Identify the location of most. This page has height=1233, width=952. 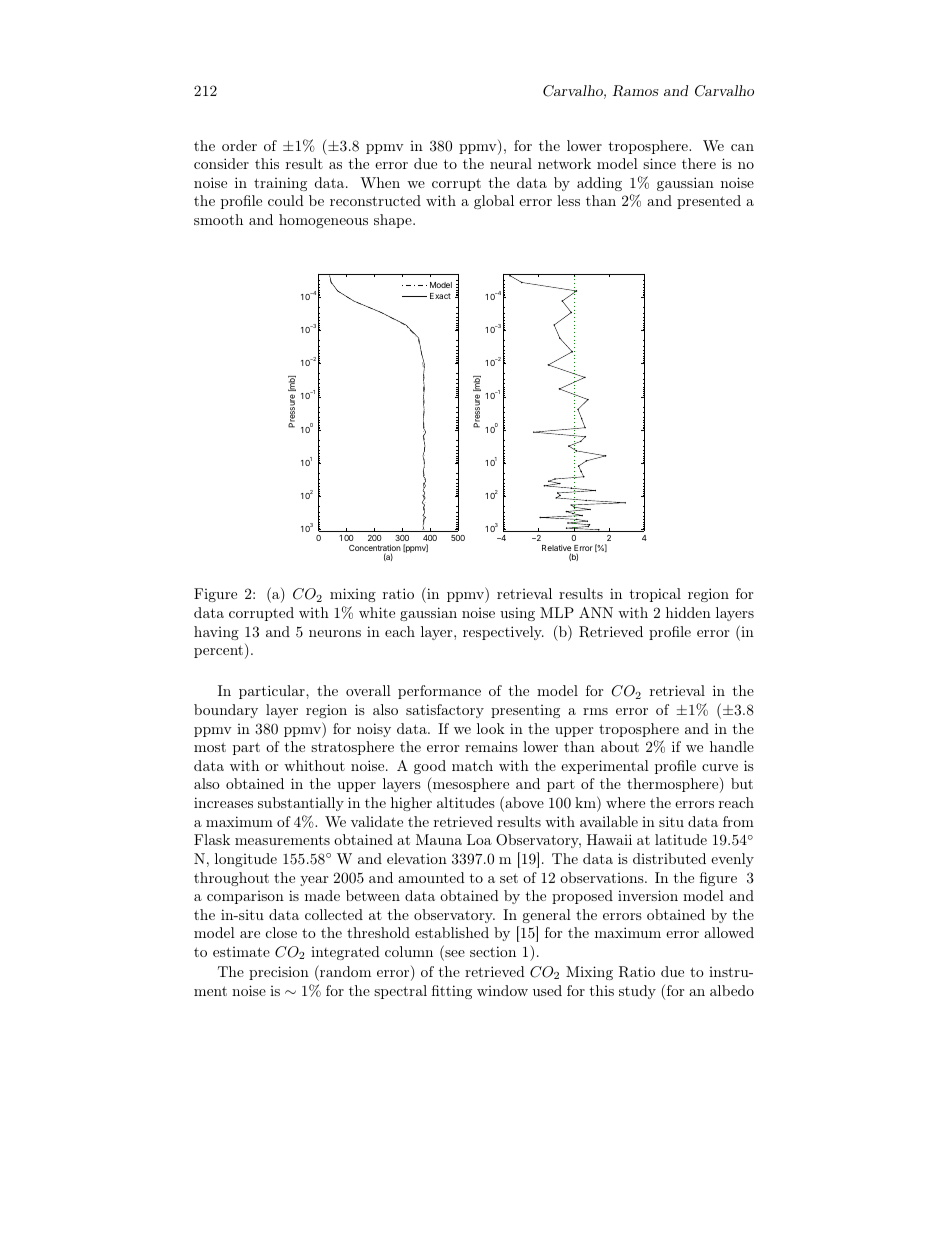
(210, 747).
